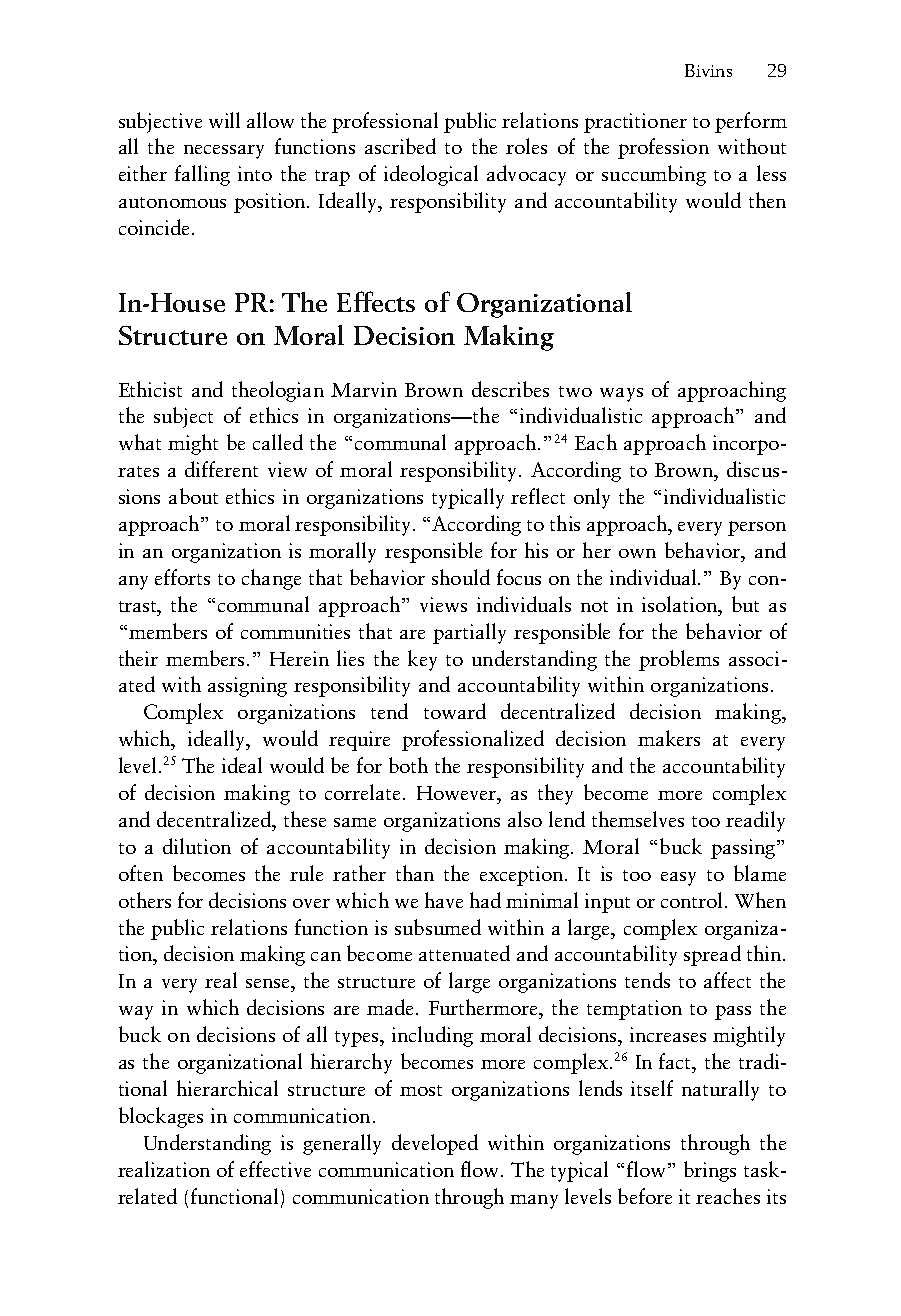 This screenshot has height=1316, width=901. Describe the element at coordinates (224, 152) in the screenshot. I see `necessary` at that location.
